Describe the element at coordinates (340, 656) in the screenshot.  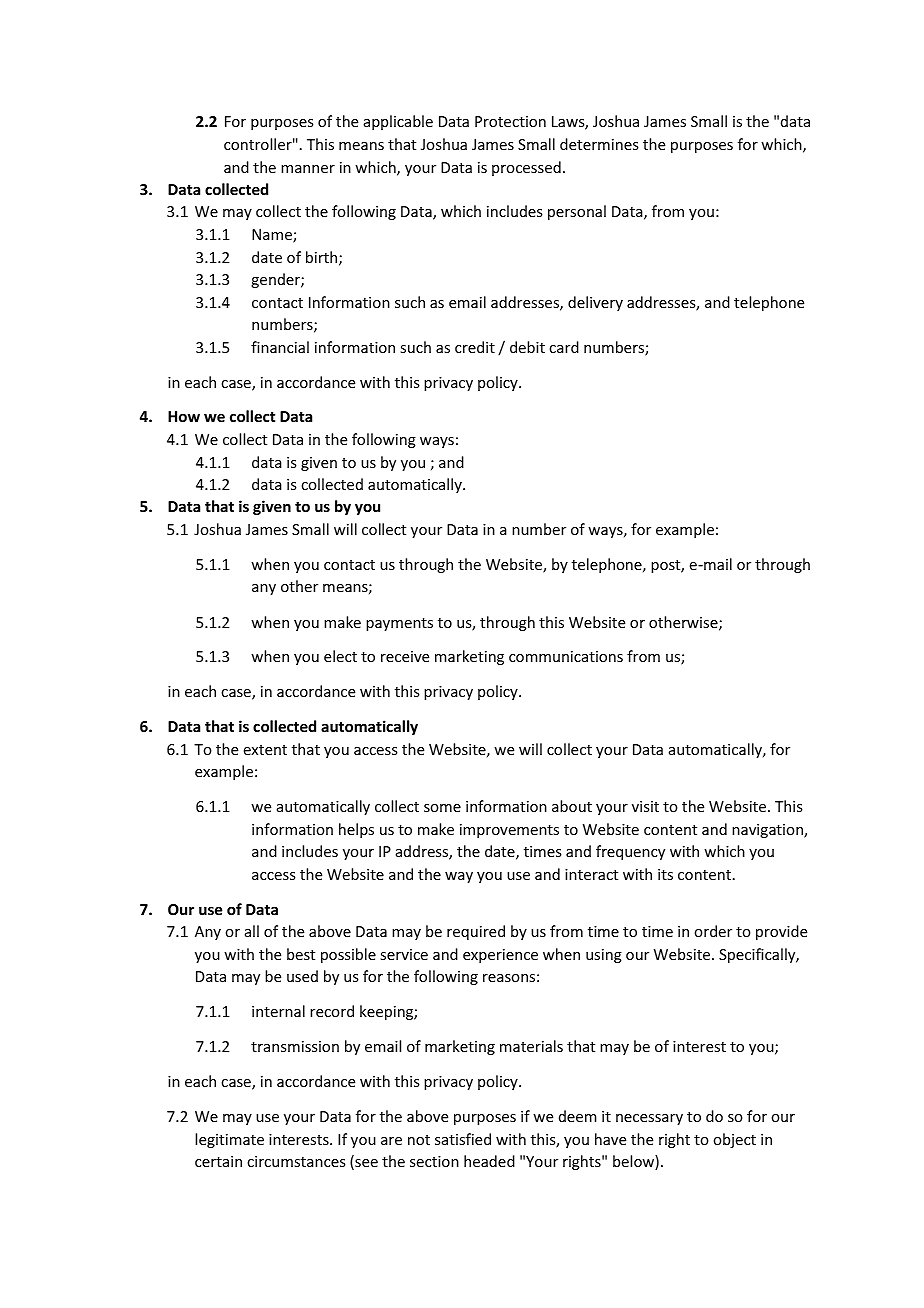
I see `elect` at that location.
